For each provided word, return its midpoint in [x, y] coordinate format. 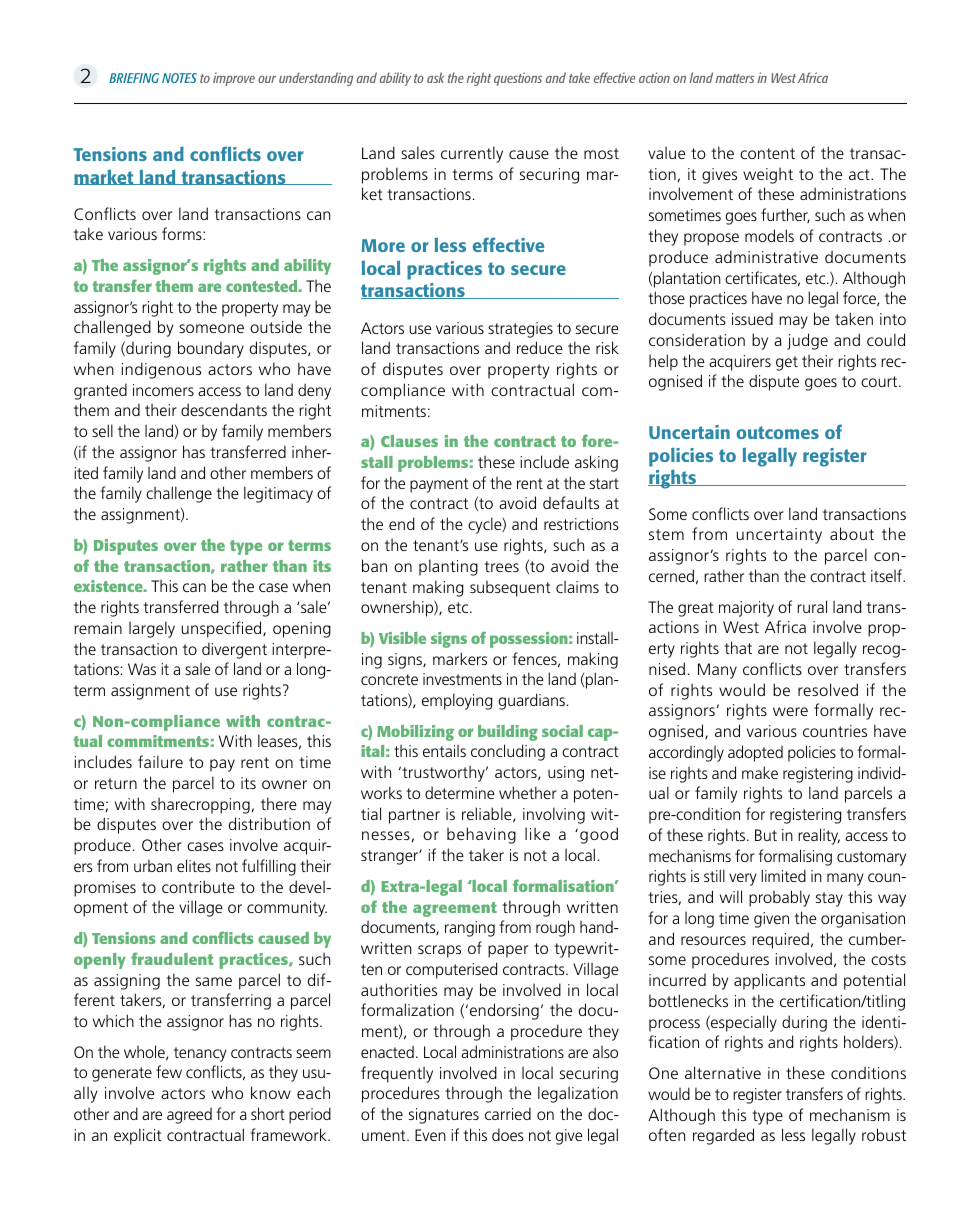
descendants [224, 409]
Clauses [409, 441]
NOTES [179, 78]
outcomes [778, 432]
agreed [189, 1116]
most [601, 153]
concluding [508, 752]
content [767, 153]
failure [160, 761]
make [760, 772]
